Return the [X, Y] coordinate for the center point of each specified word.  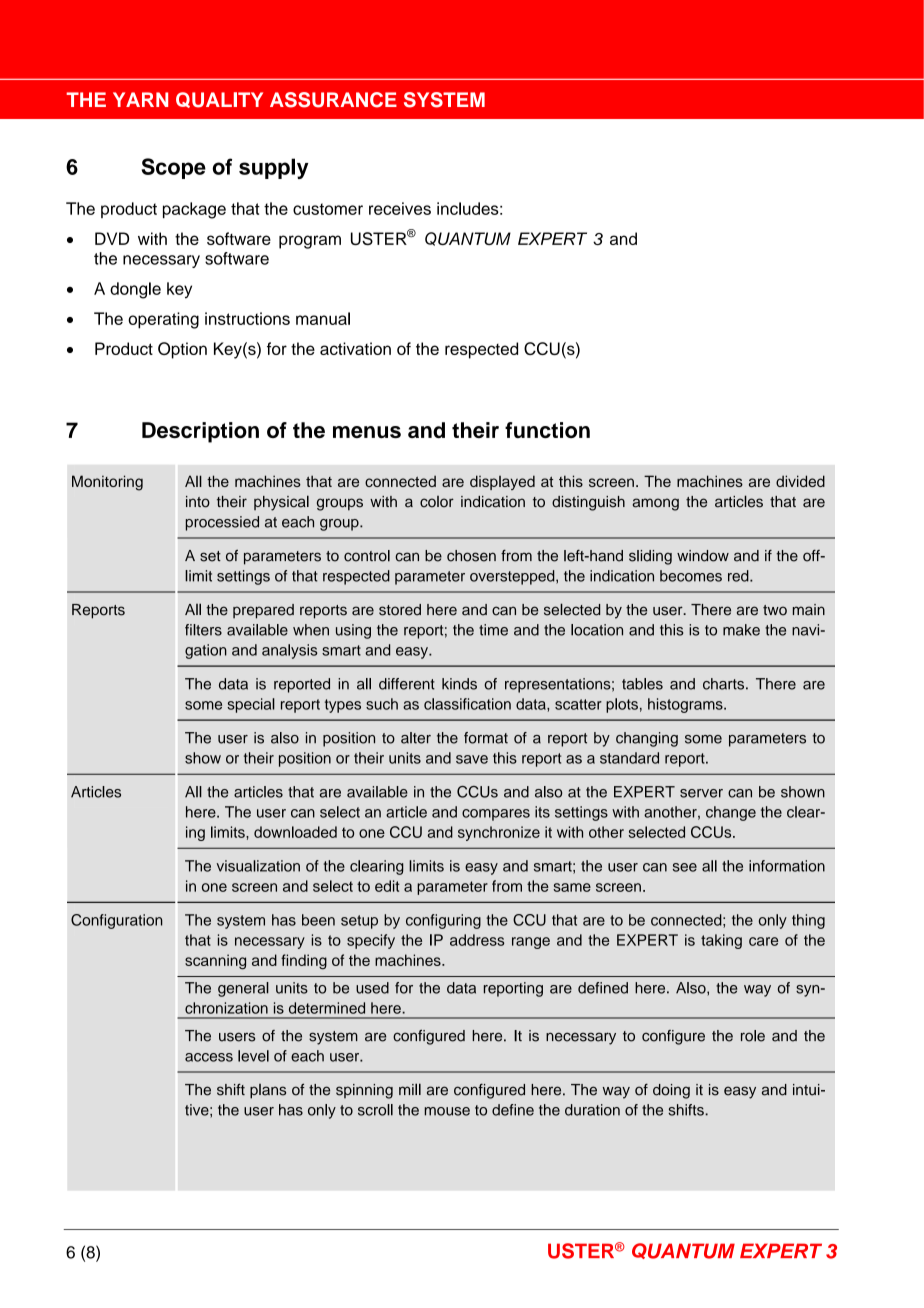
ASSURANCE [333, 100]
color [437, 502]
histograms [686, 705]
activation [355, 348]
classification [467, 704]
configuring [443, 921]
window [703, 556]
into [198, 502]
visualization [258, 866]
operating [163, 320]
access [209, 1057]
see [685, 867]
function [547, 430]
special [251, 705]
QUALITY [219, 100]
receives [400, 208]
